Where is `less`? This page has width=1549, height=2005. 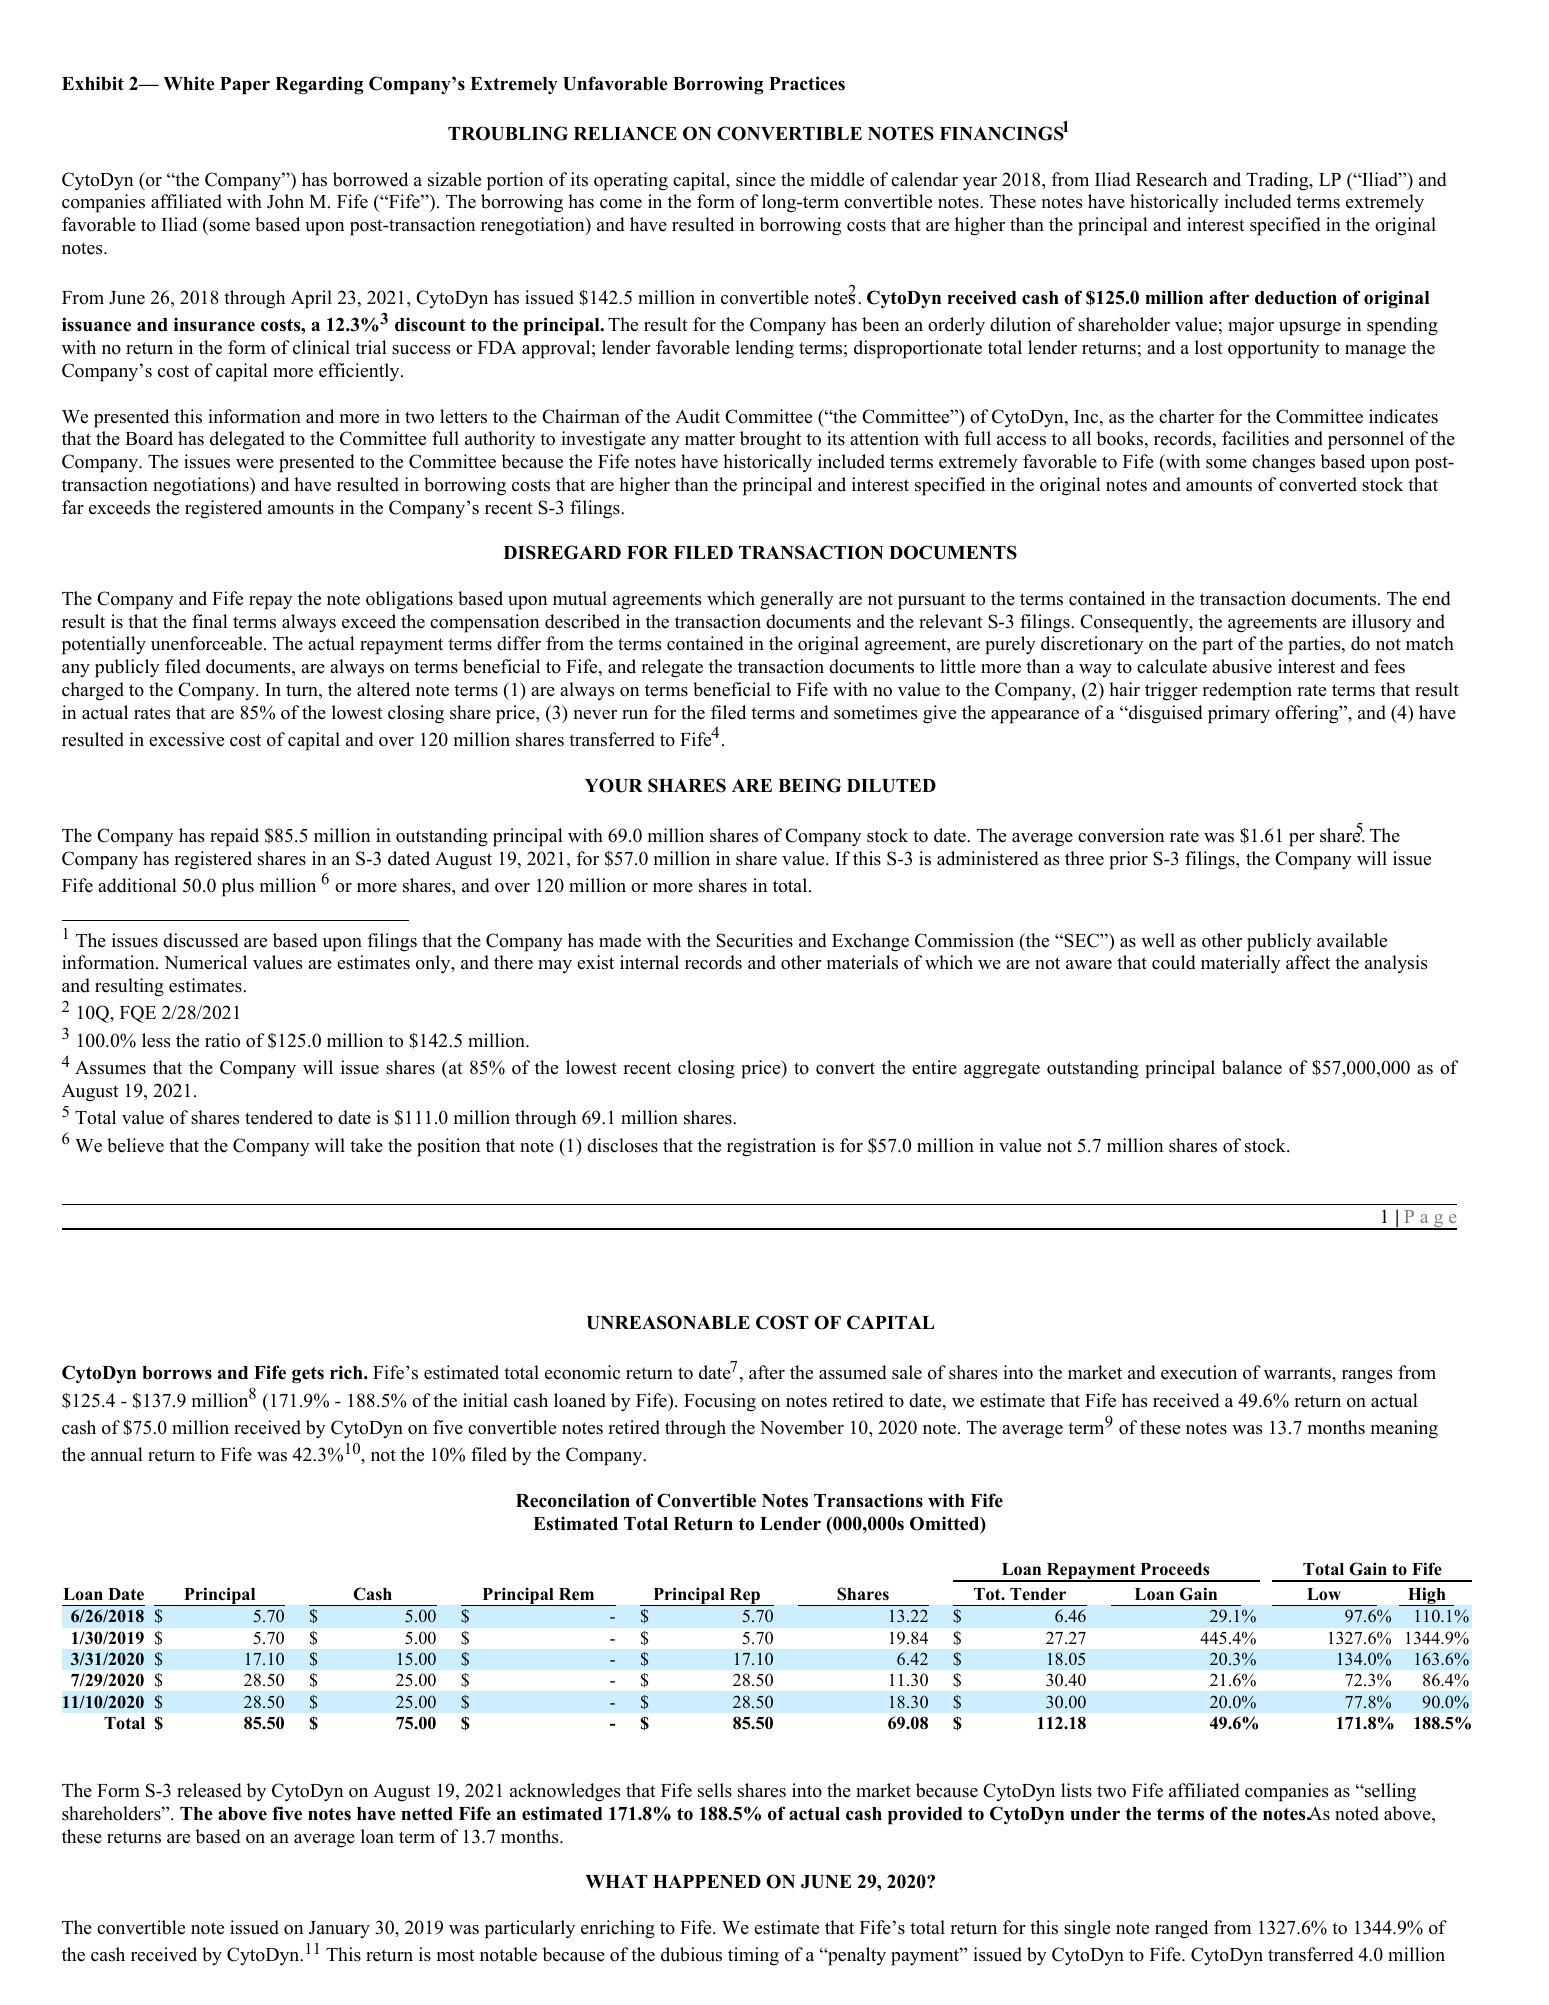 less is located at coordinates (156, 1040).
